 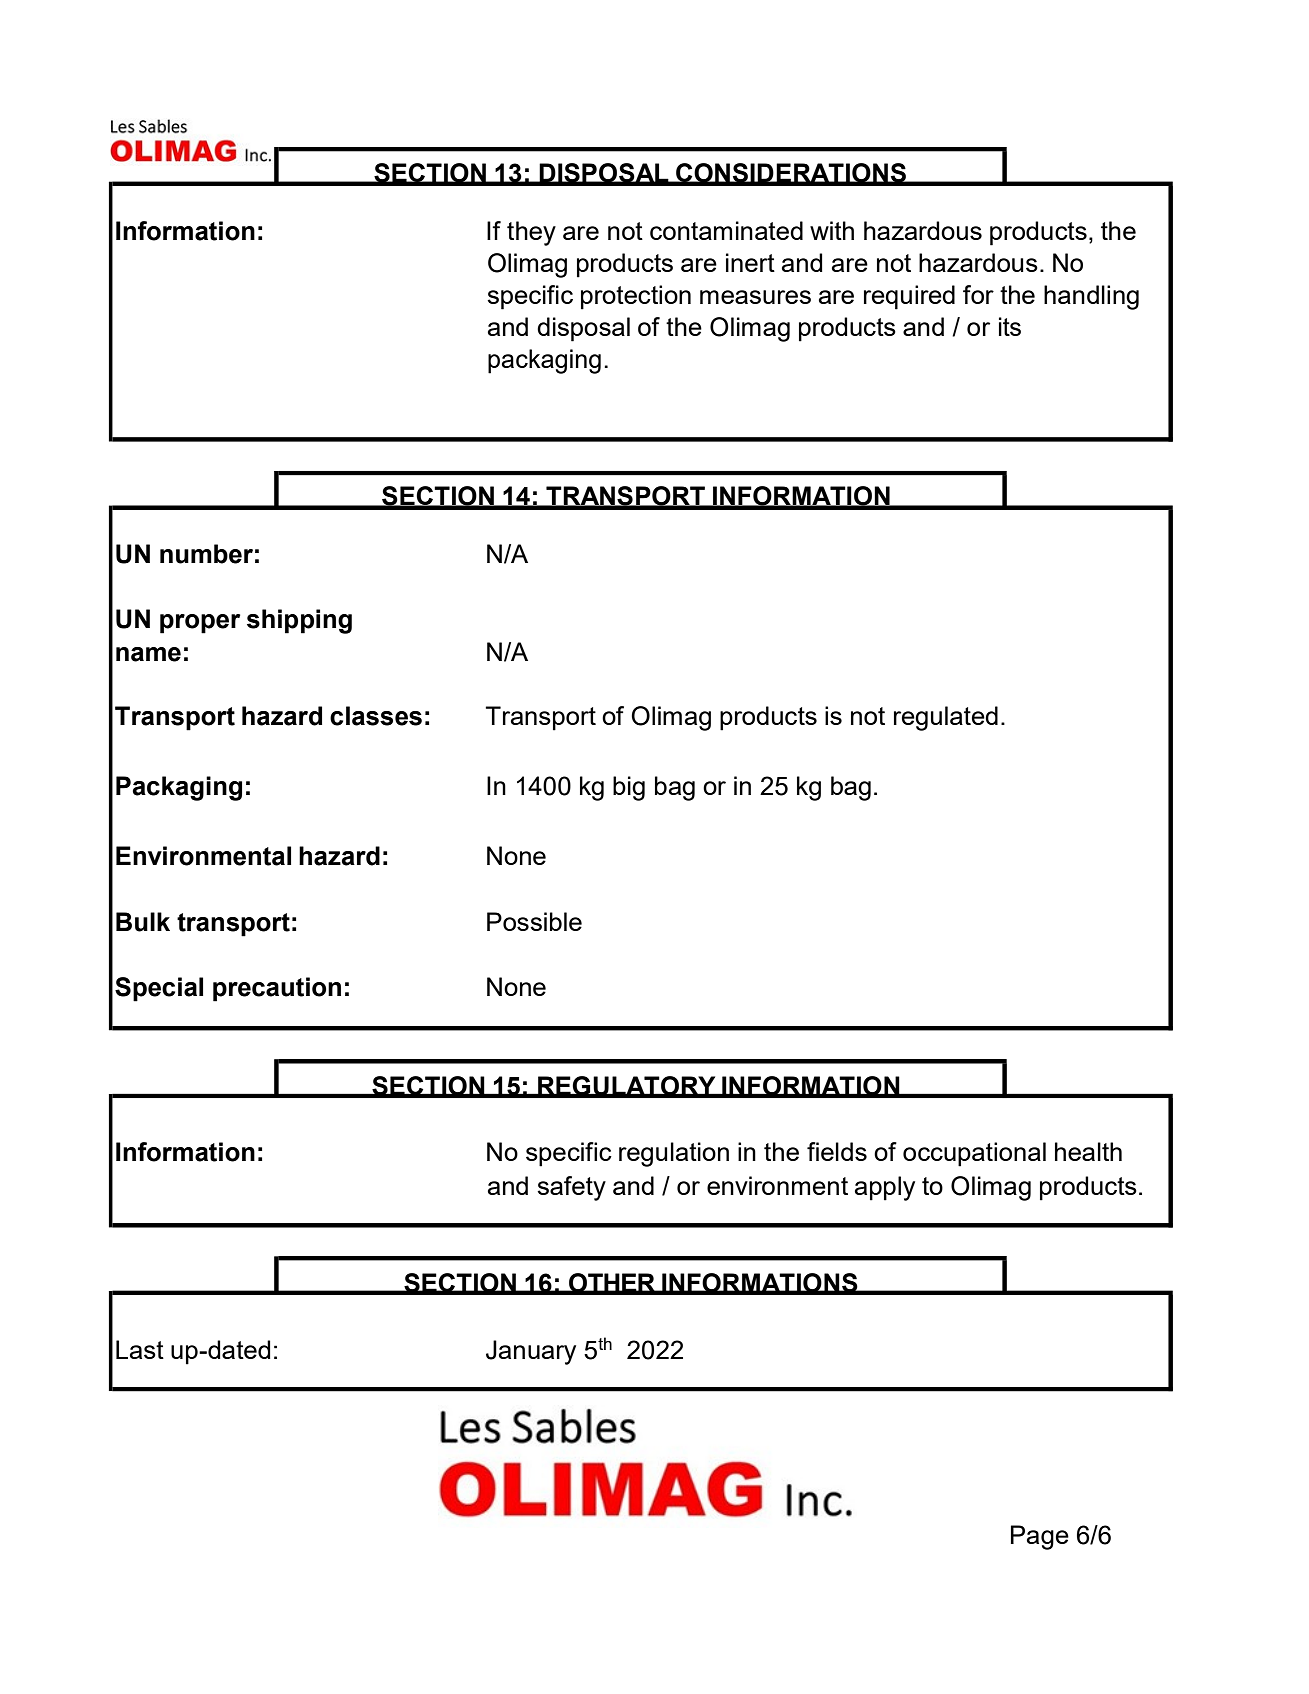 I want to click on January, so click(x=531, y=1352).
